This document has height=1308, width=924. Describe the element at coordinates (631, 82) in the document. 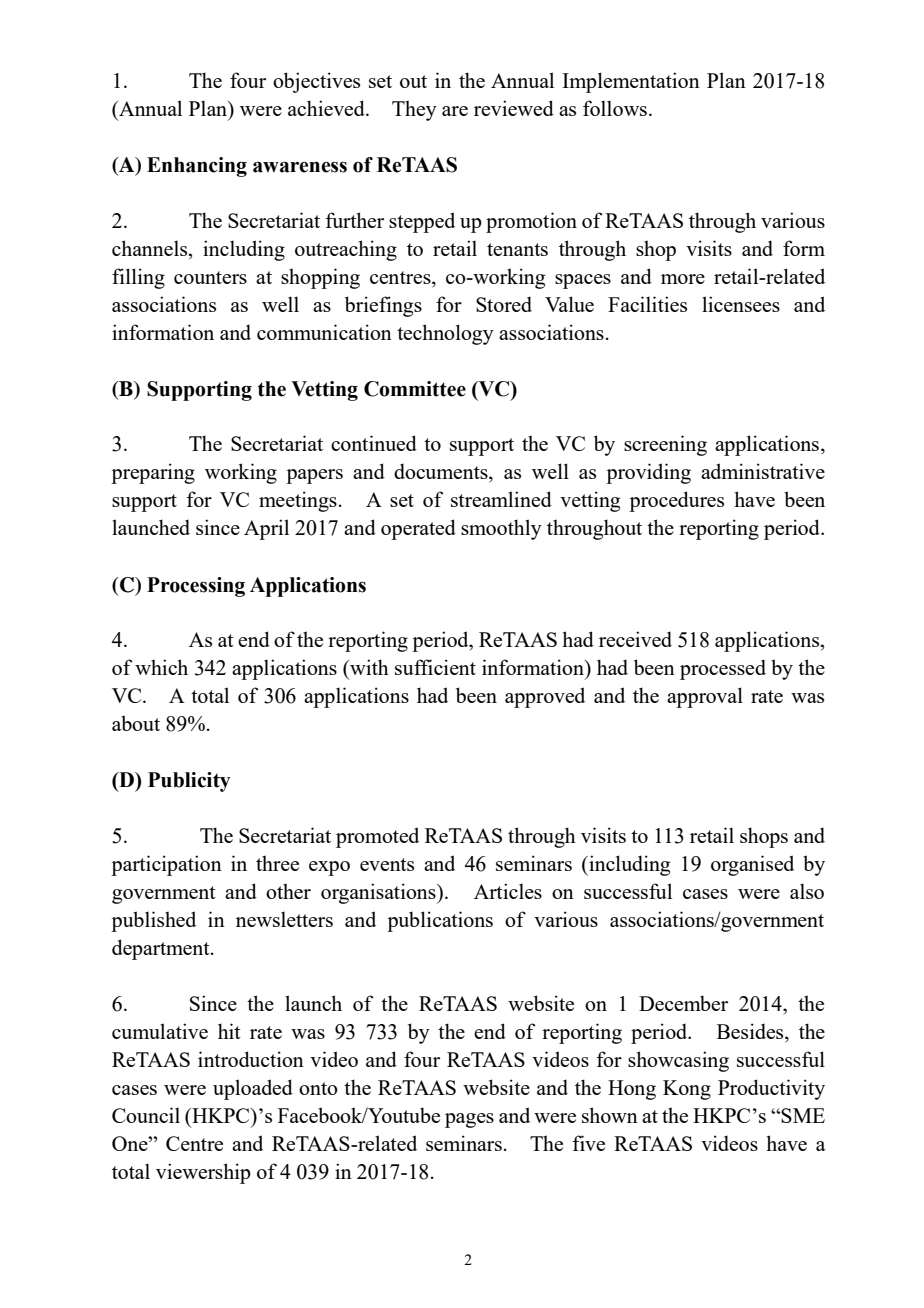

I see `Implementation` at that location.
